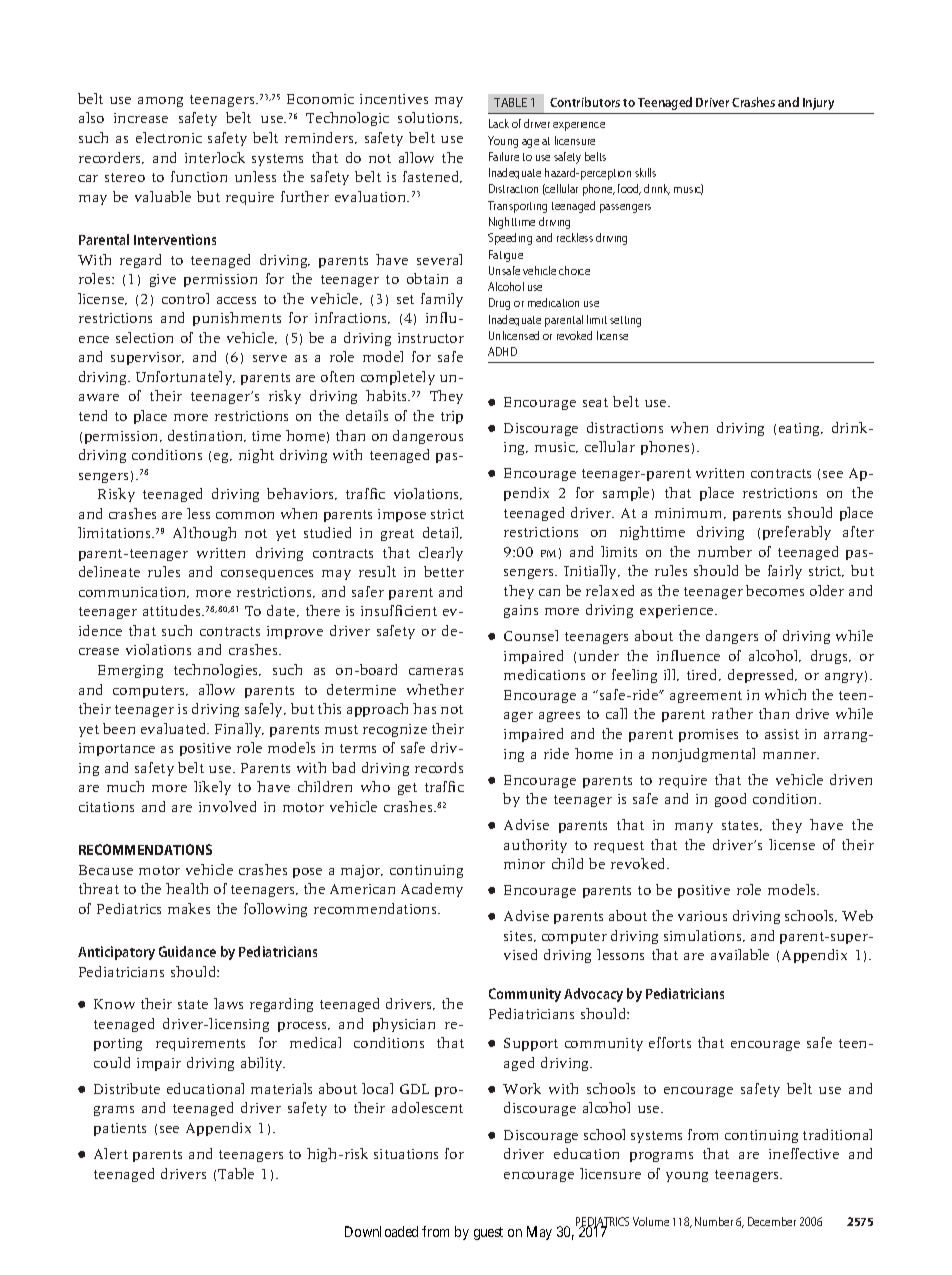 Image resolution: width=952 pixels, height=1275 pixels. What do you see at coordinates (499, 123) in the screenshot?
I see `Lack` at bounding box center [499, 123].
